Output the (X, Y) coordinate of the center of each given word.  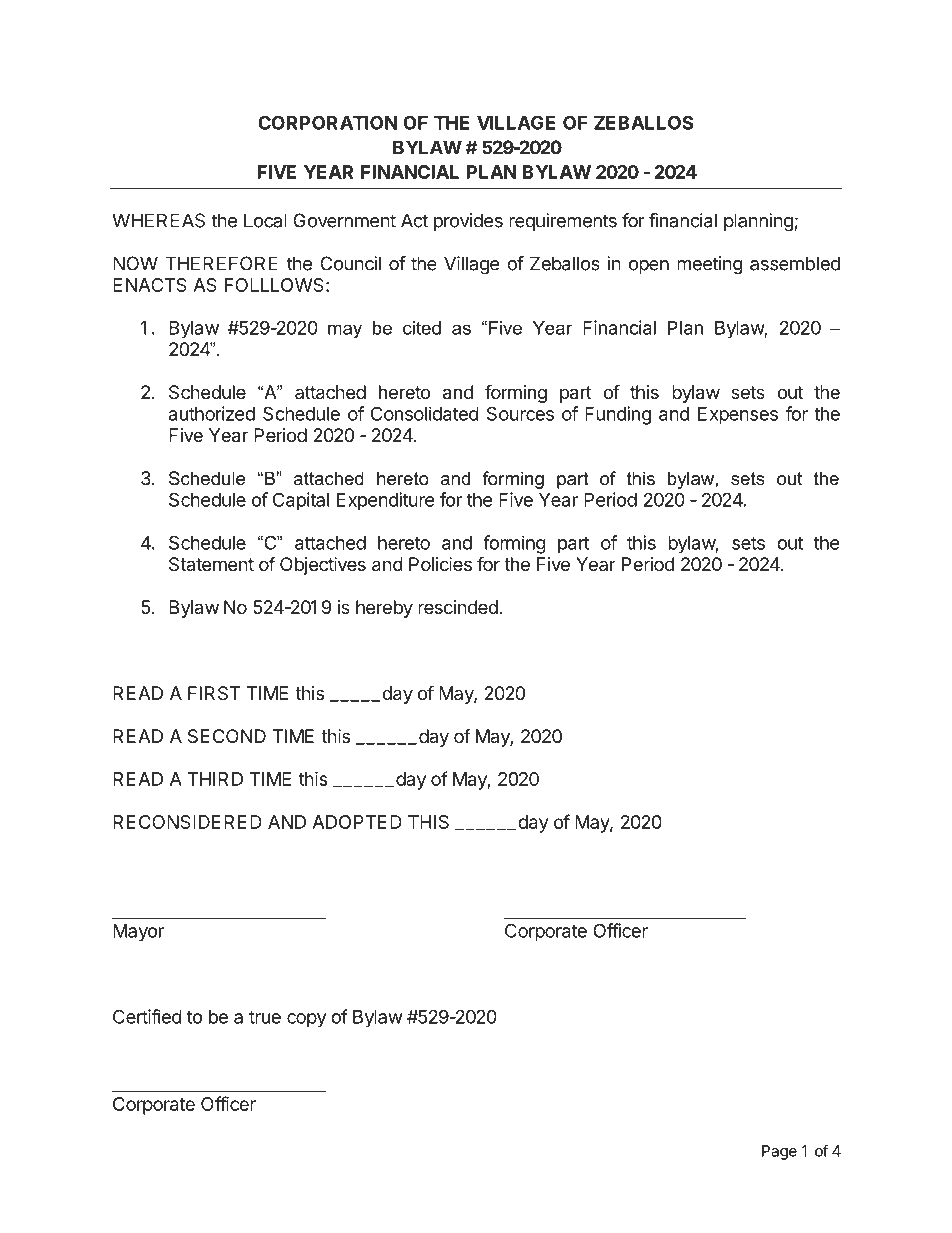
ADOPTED (357, 822)
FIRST (214, 693)
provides (468, 222)
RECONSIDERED (187, 822)
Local (265, 220)
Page (779, 1152)
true (265, 1017)
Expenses (738, 416)
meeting (710, 265)
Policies (440, 564)
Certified (147, 1016)
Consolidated (425, 413)
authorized (212, 413)
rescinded (458, 607)
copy (307, 1020)
